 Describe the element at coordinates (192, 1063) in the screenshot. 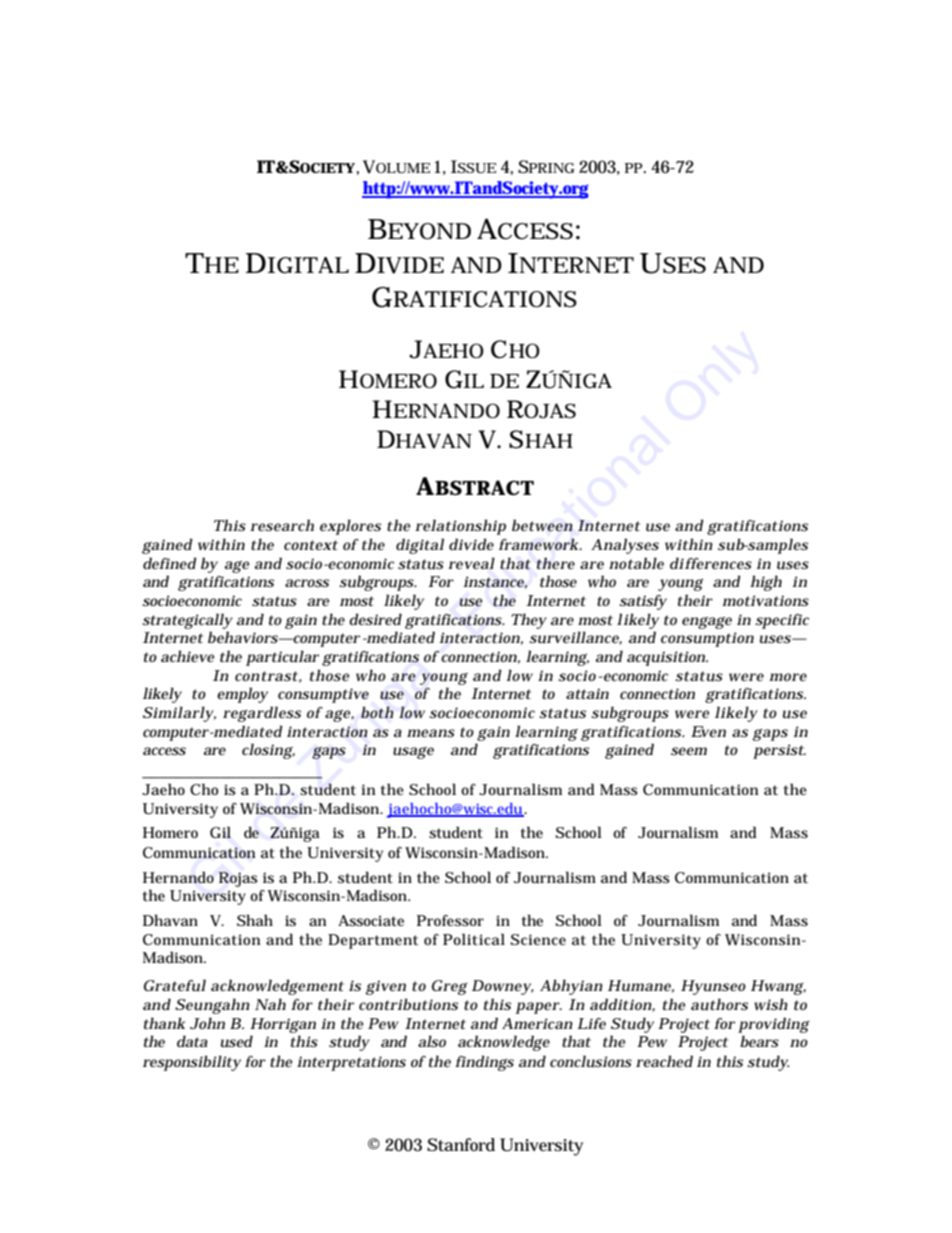

I see `responsibility` at that location.
